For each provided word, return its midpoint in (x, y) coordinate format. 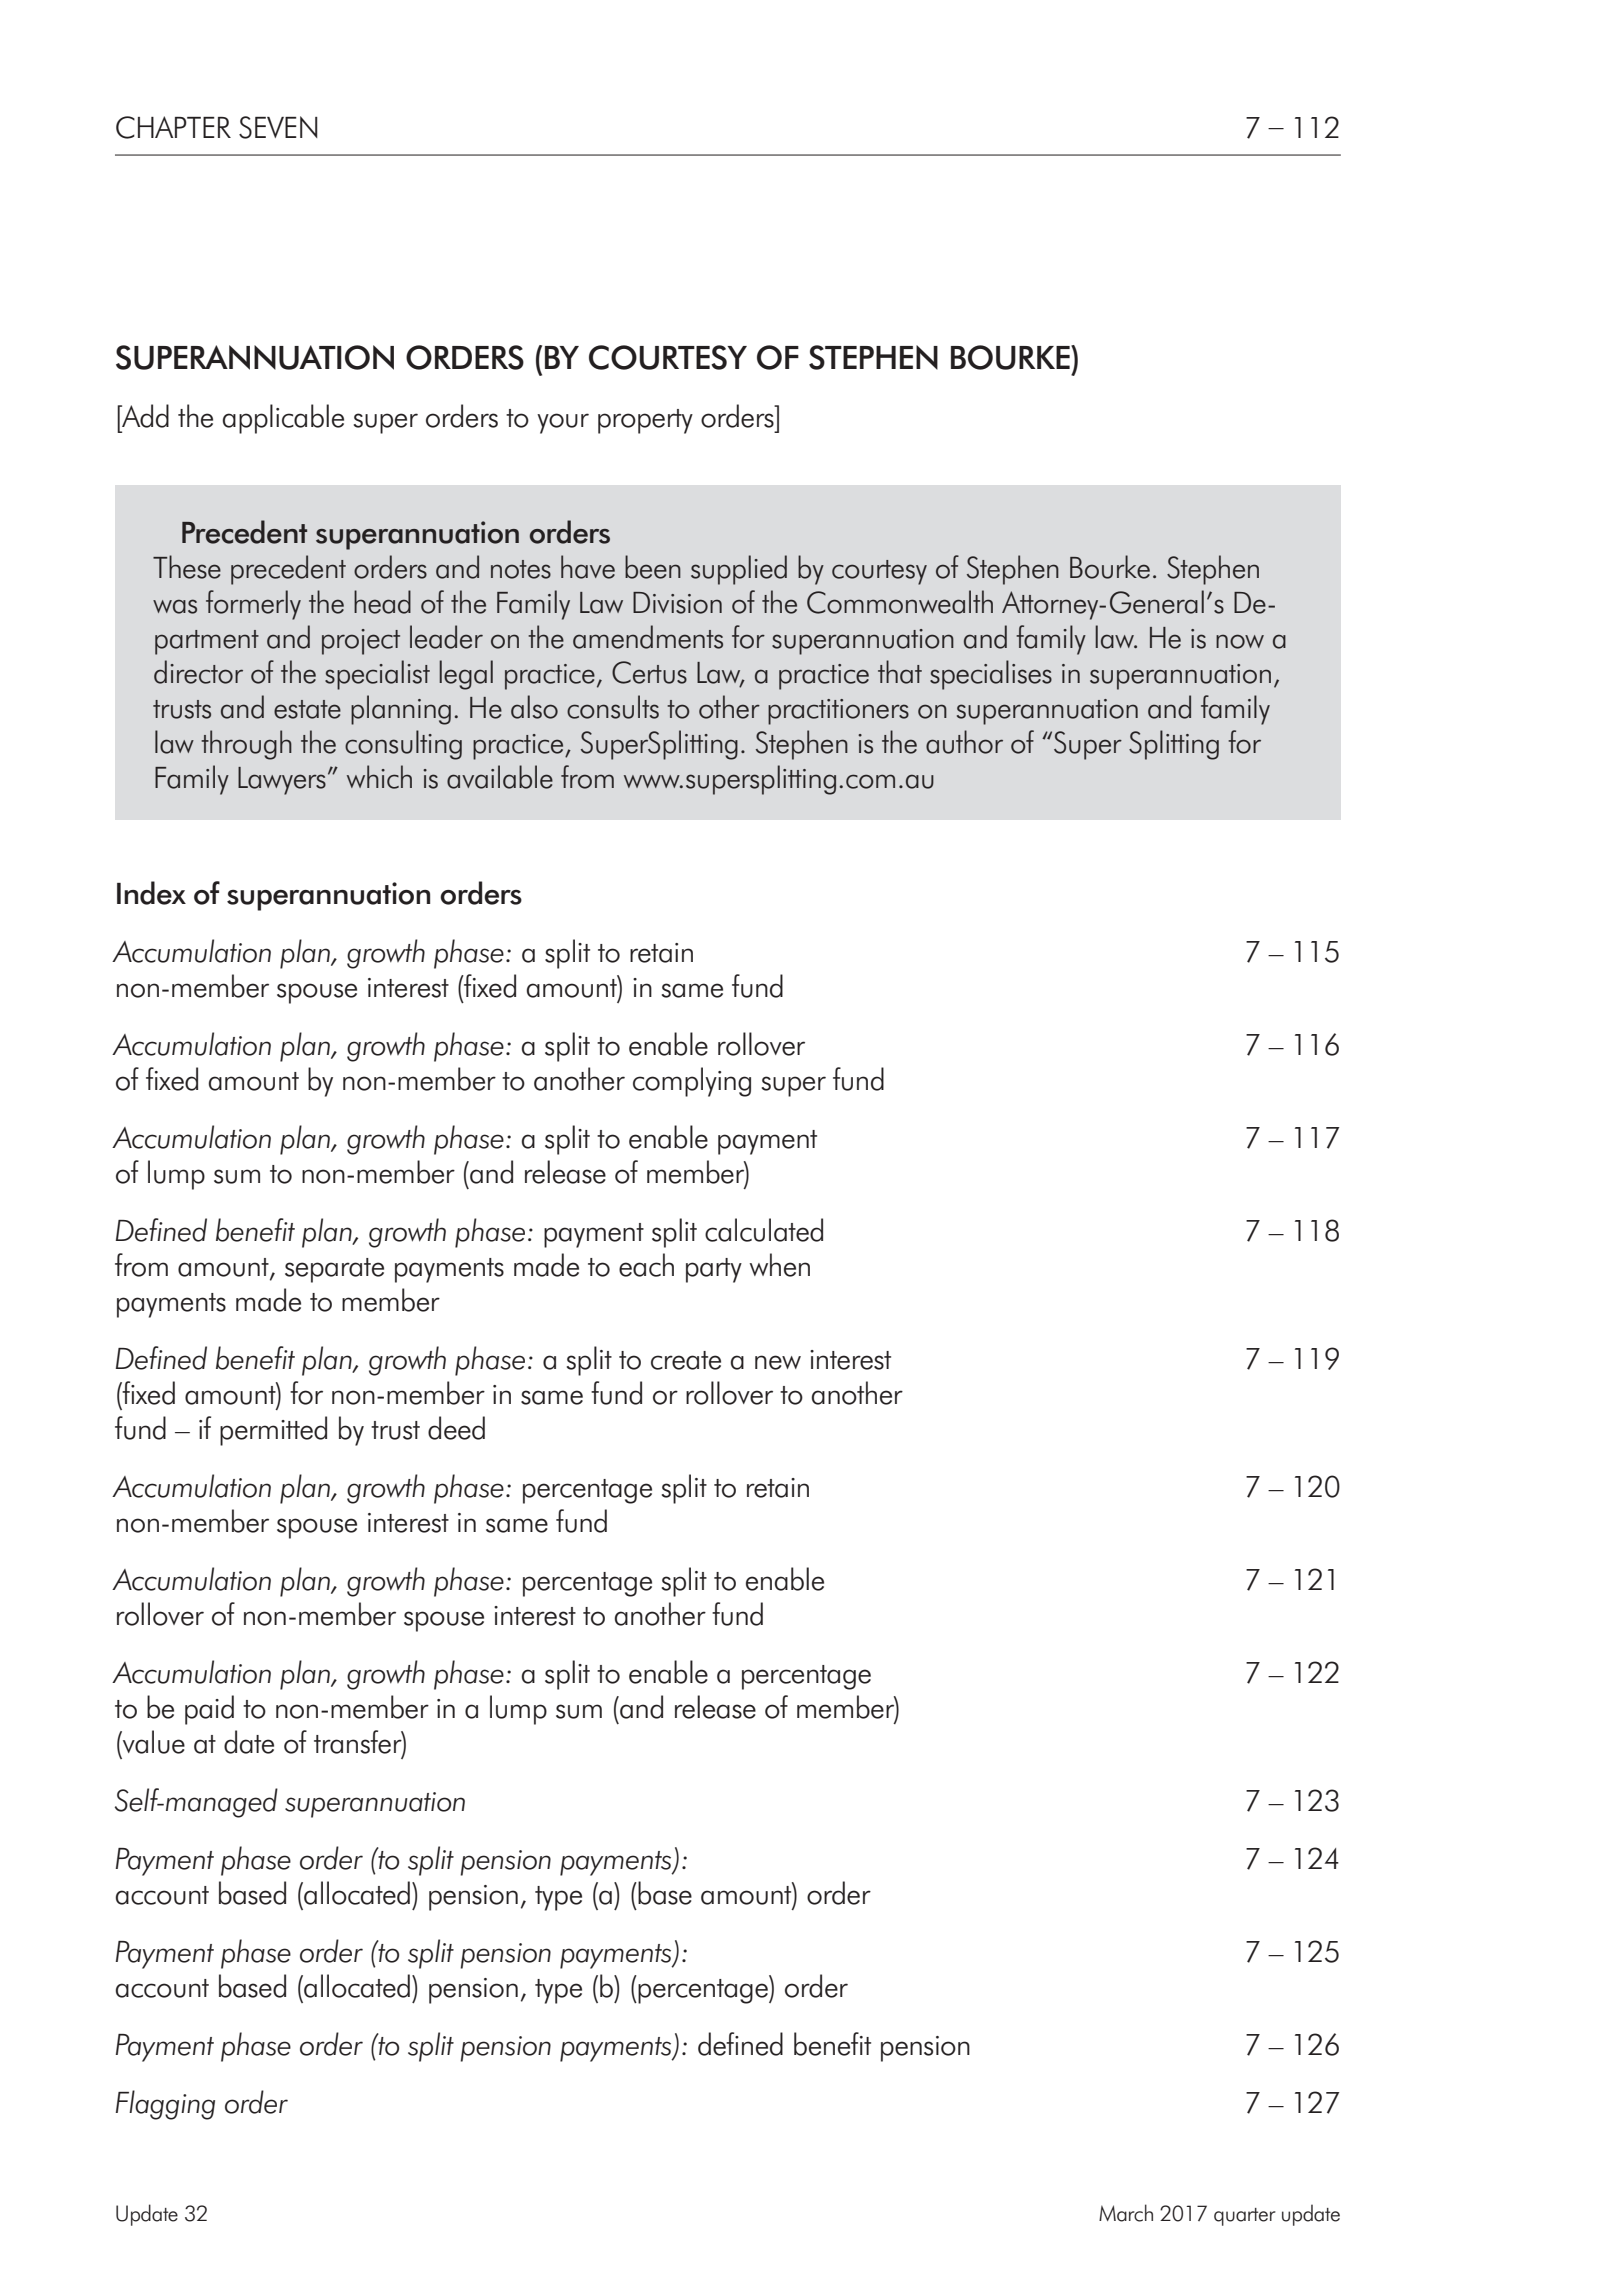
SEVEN (278, 127)
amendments (648, 637)
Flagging (165, 2105)
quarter (1245, 2217)
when (780, 1265)
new (778, 1362)
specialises (991, 675)
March (1126, 2213)
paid (209, 1710)
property (645, 421)
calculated (764, 1230)
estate (307, 709)
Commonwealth (900, 602)
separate (334, 1270)
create (686, 1360)
